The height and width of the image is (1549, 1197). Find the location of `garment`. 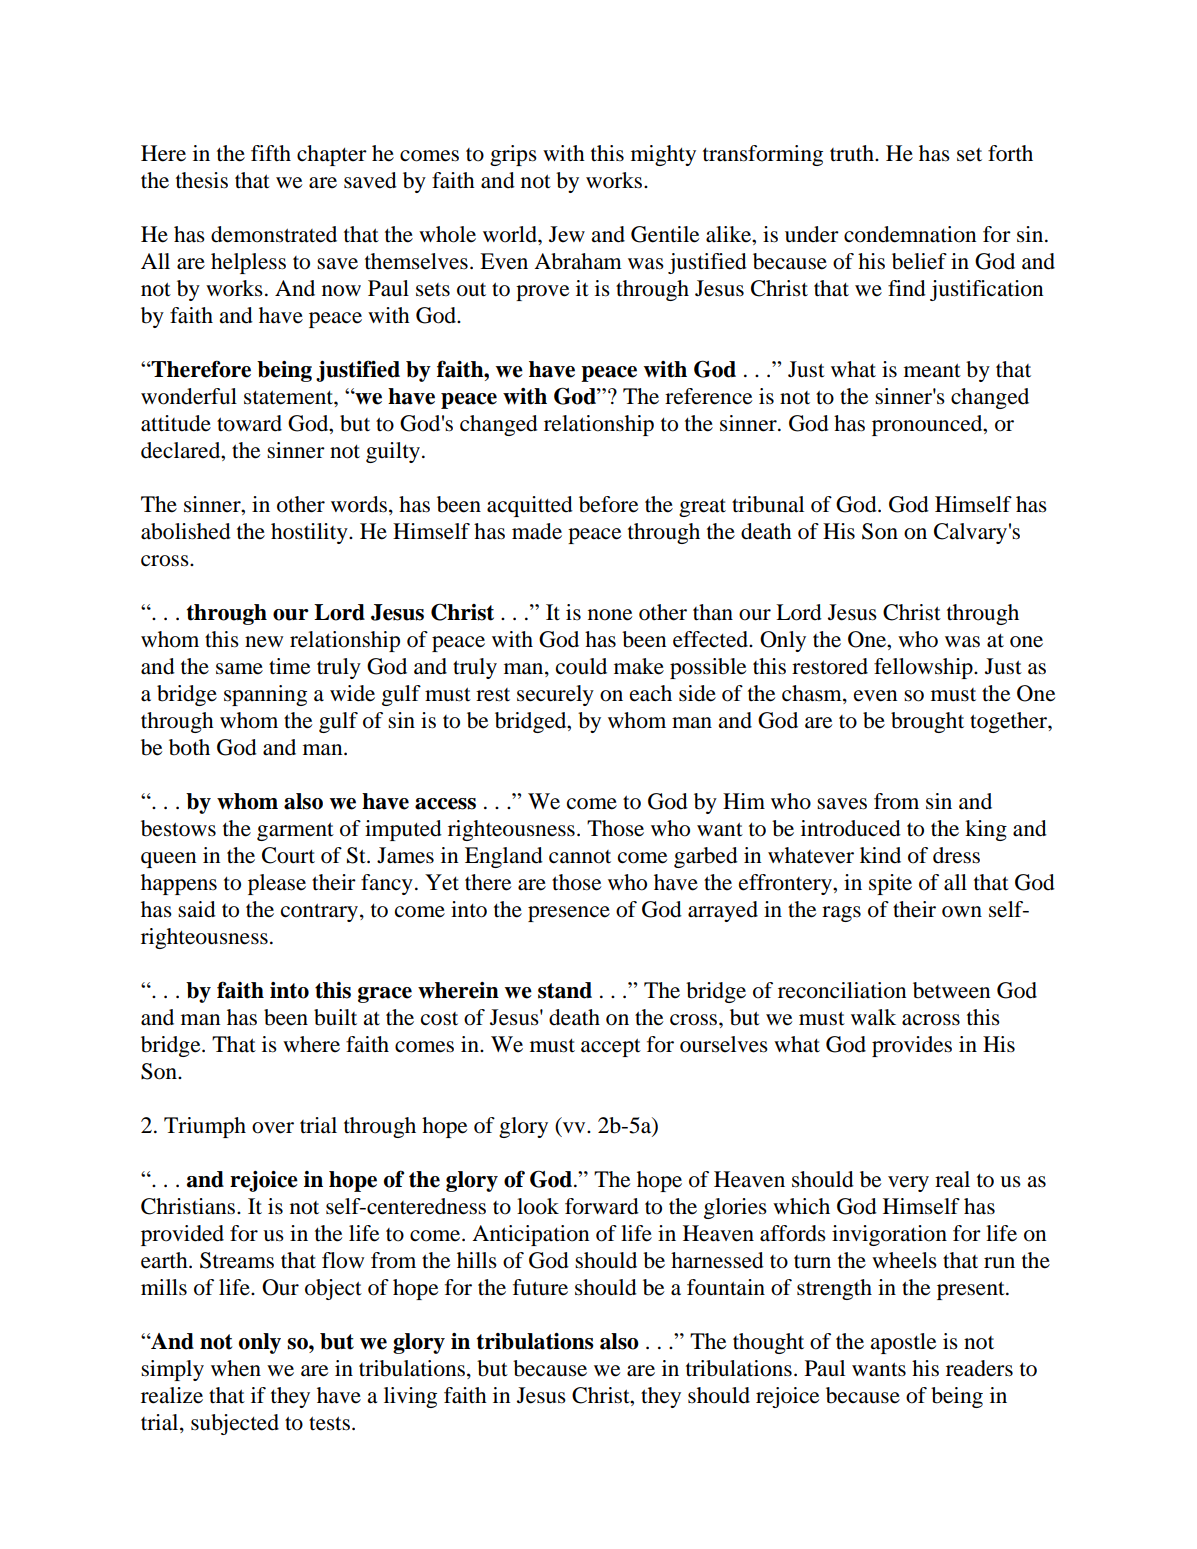

garment is located at coordinates (295, 831).
